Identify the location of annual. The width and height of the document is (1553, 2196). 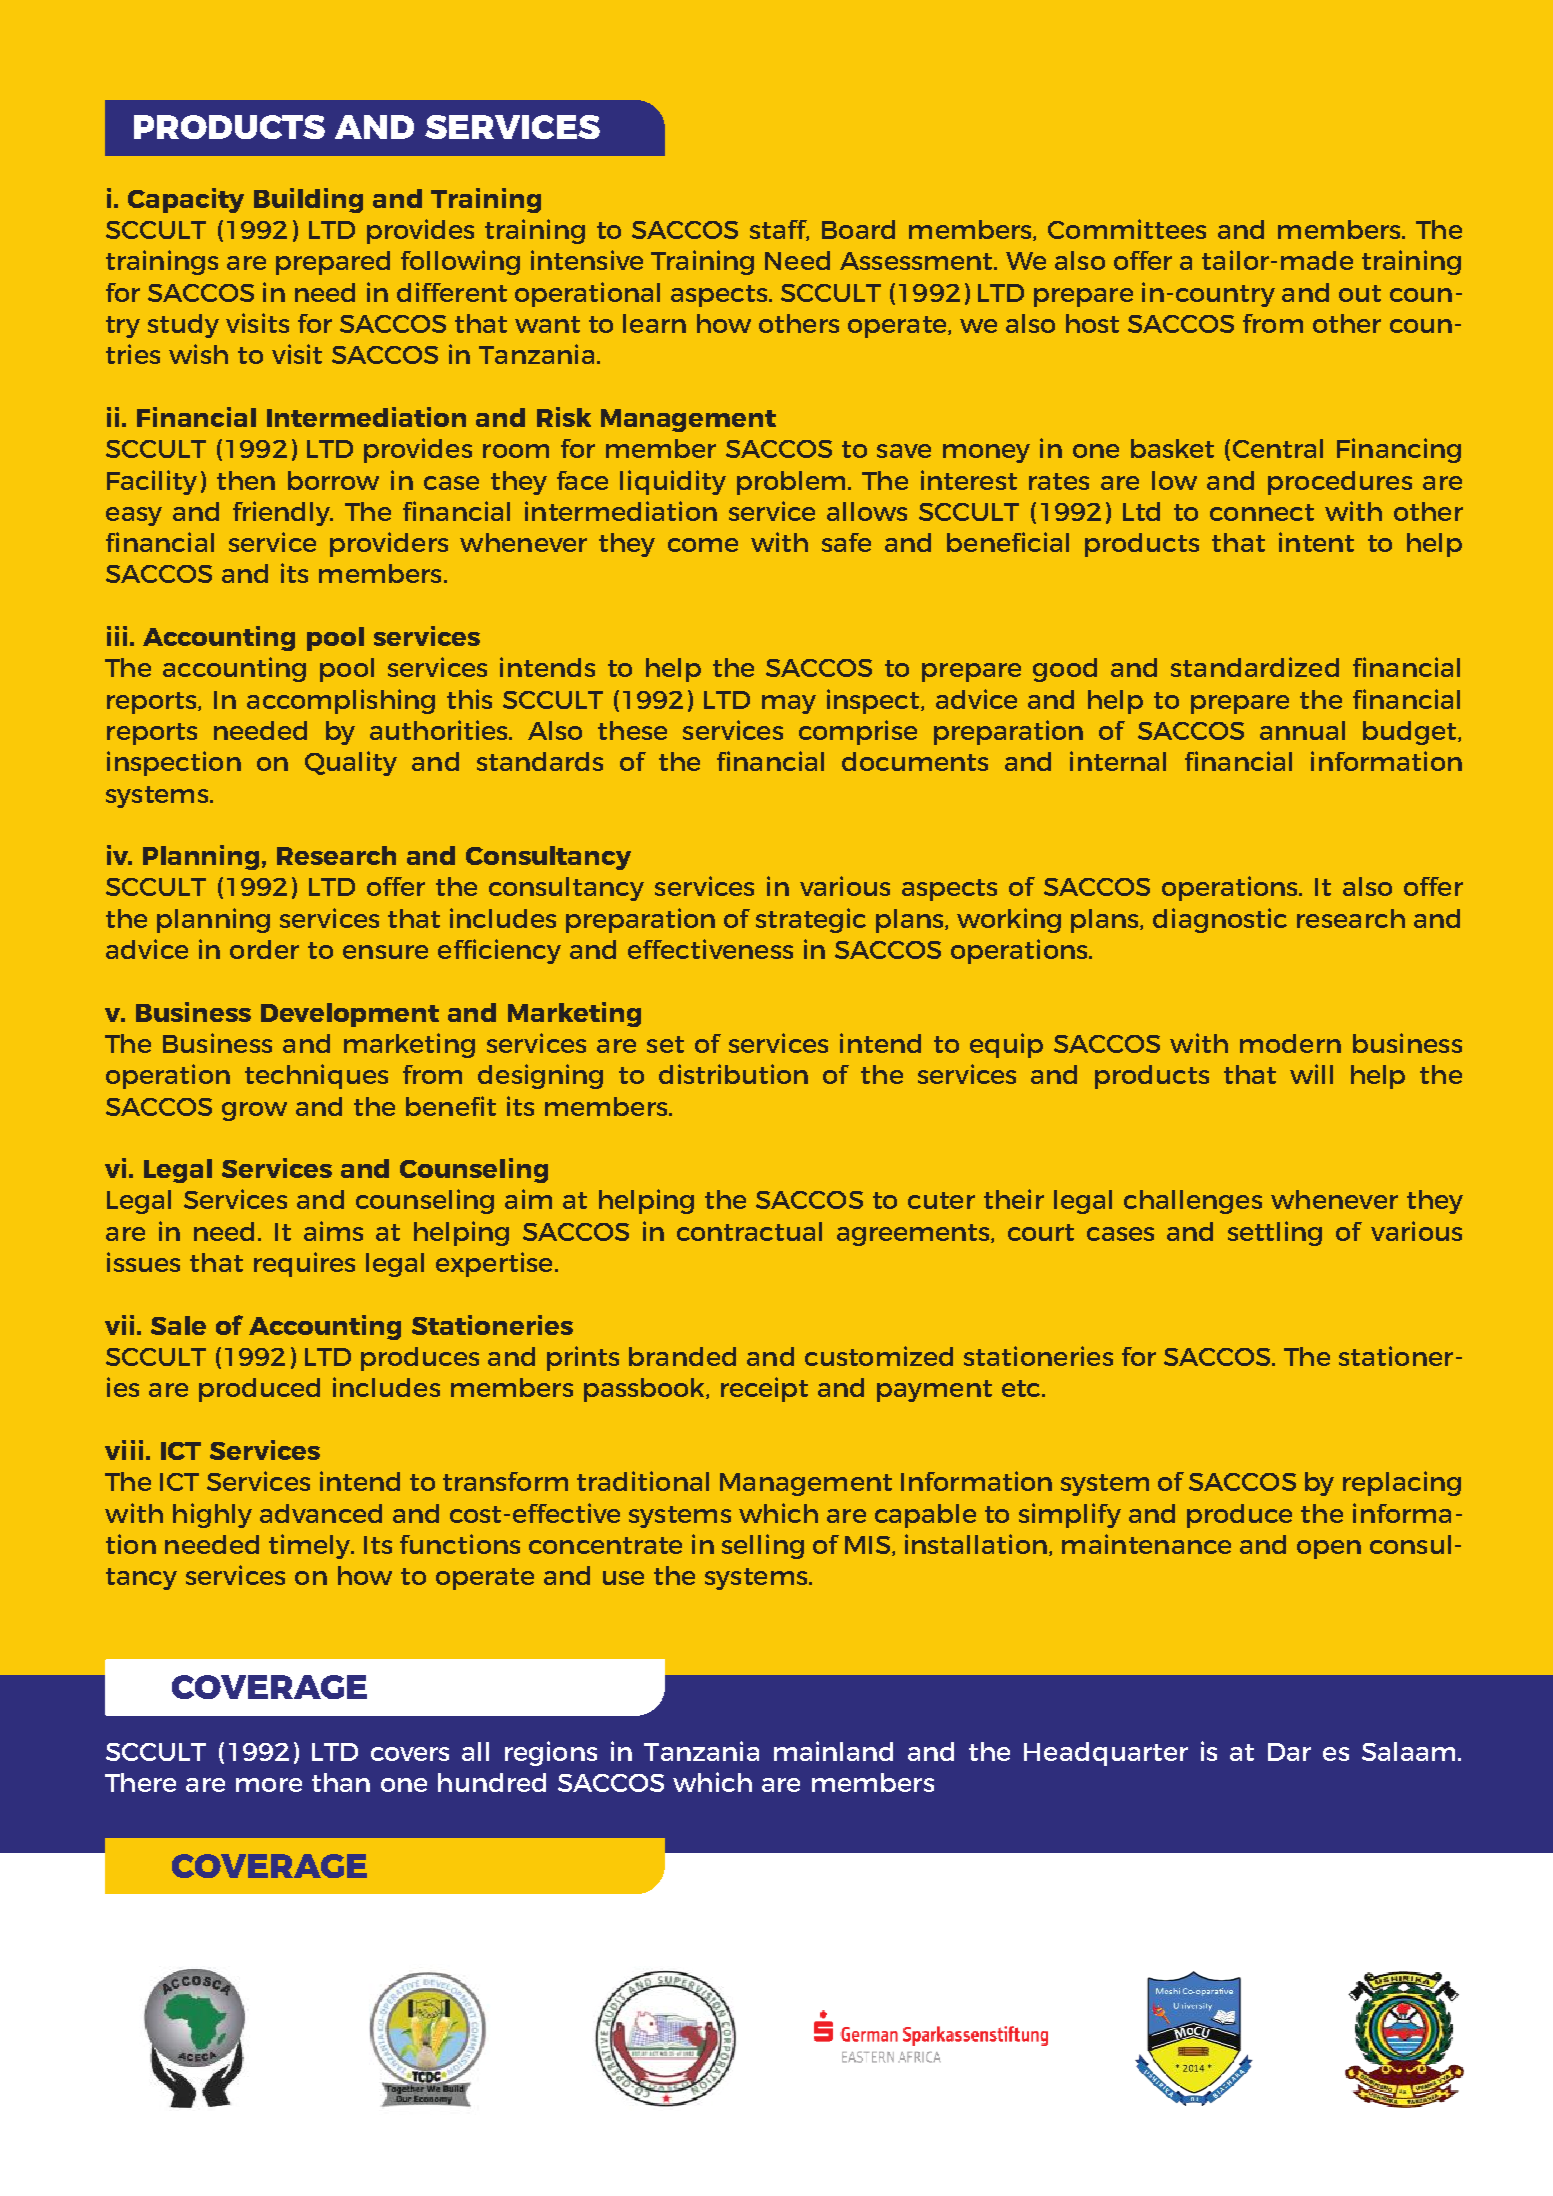
(1302, 730).
